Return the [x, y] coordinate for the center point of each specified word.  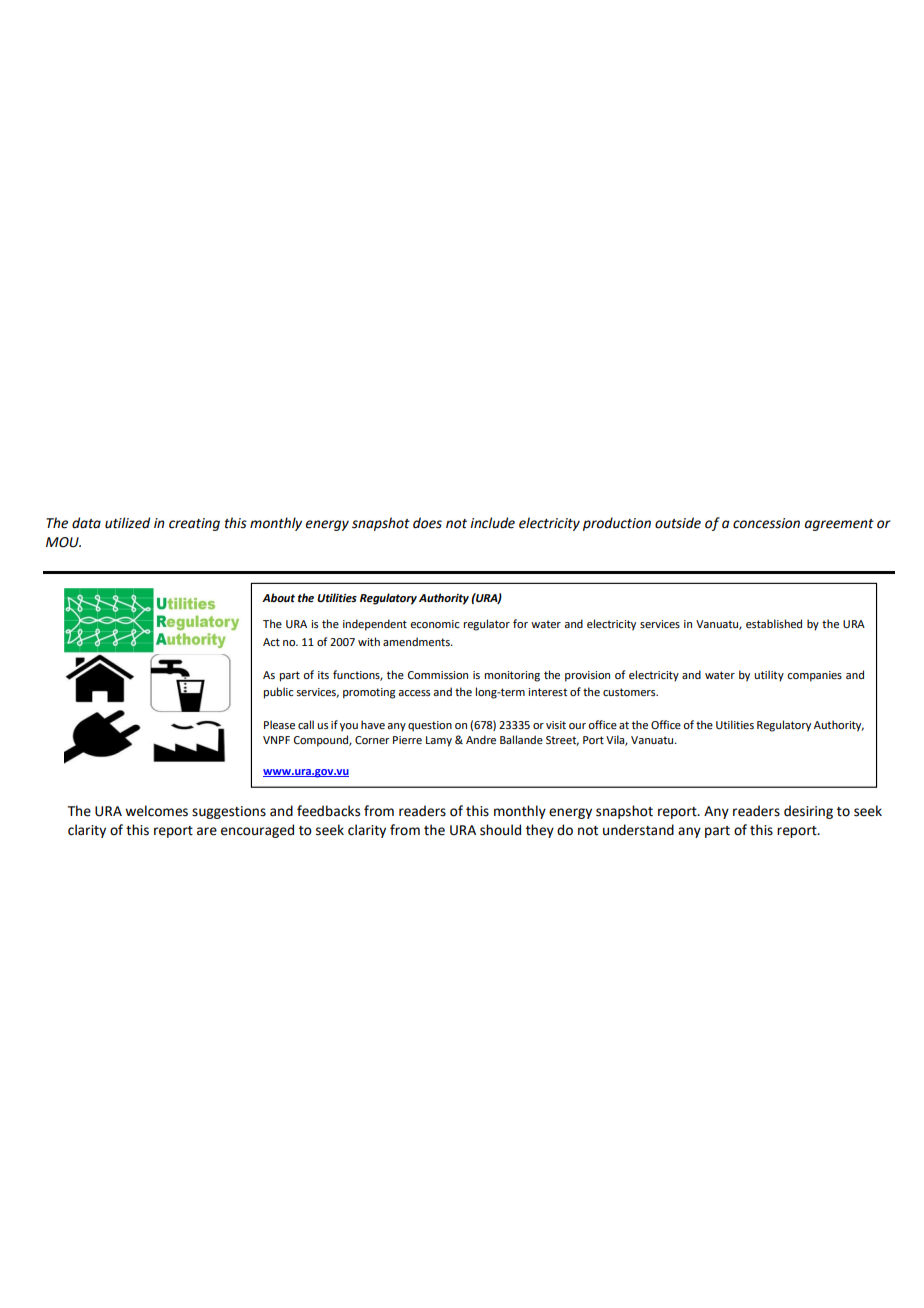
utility [769, 676]
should [500, 830]
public [278, 693]
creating [194, 524]
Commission [438, 675]
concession [766, 523]
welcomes [156, 811]
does [427, 523]
